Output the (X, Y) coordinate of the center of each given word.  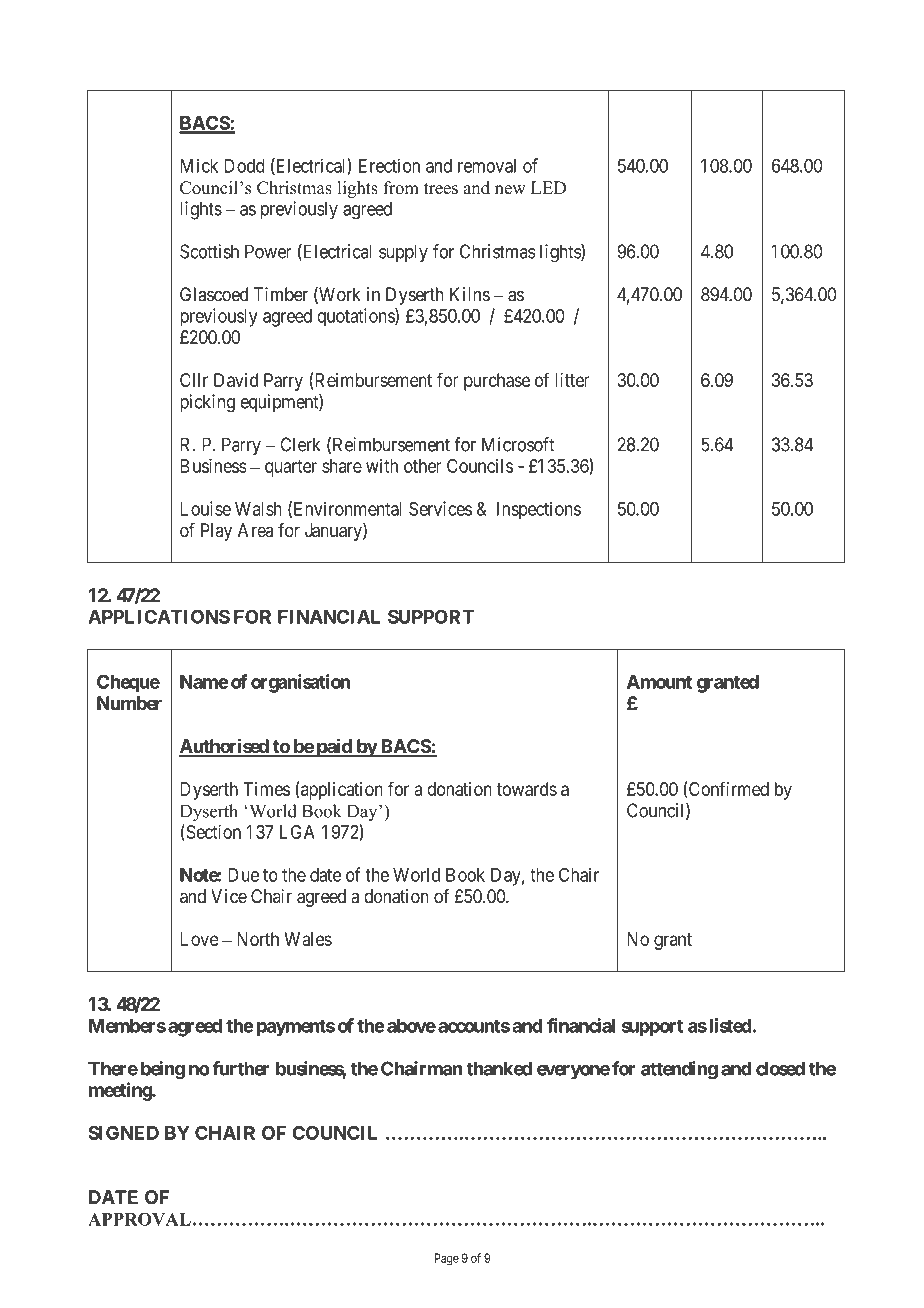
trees (441, 188)
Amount (659, 682)
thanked (499, 1068)
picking (207, 403)
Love (200, 939)
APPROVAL (139, 1219)
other (423, 466)
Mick (199, 165)
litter (572, 380)
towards (527, 789)
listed (731, 1025)
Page (447, 1259)
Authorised (224, 747)
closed (780, 1068)
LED (548, 187)
